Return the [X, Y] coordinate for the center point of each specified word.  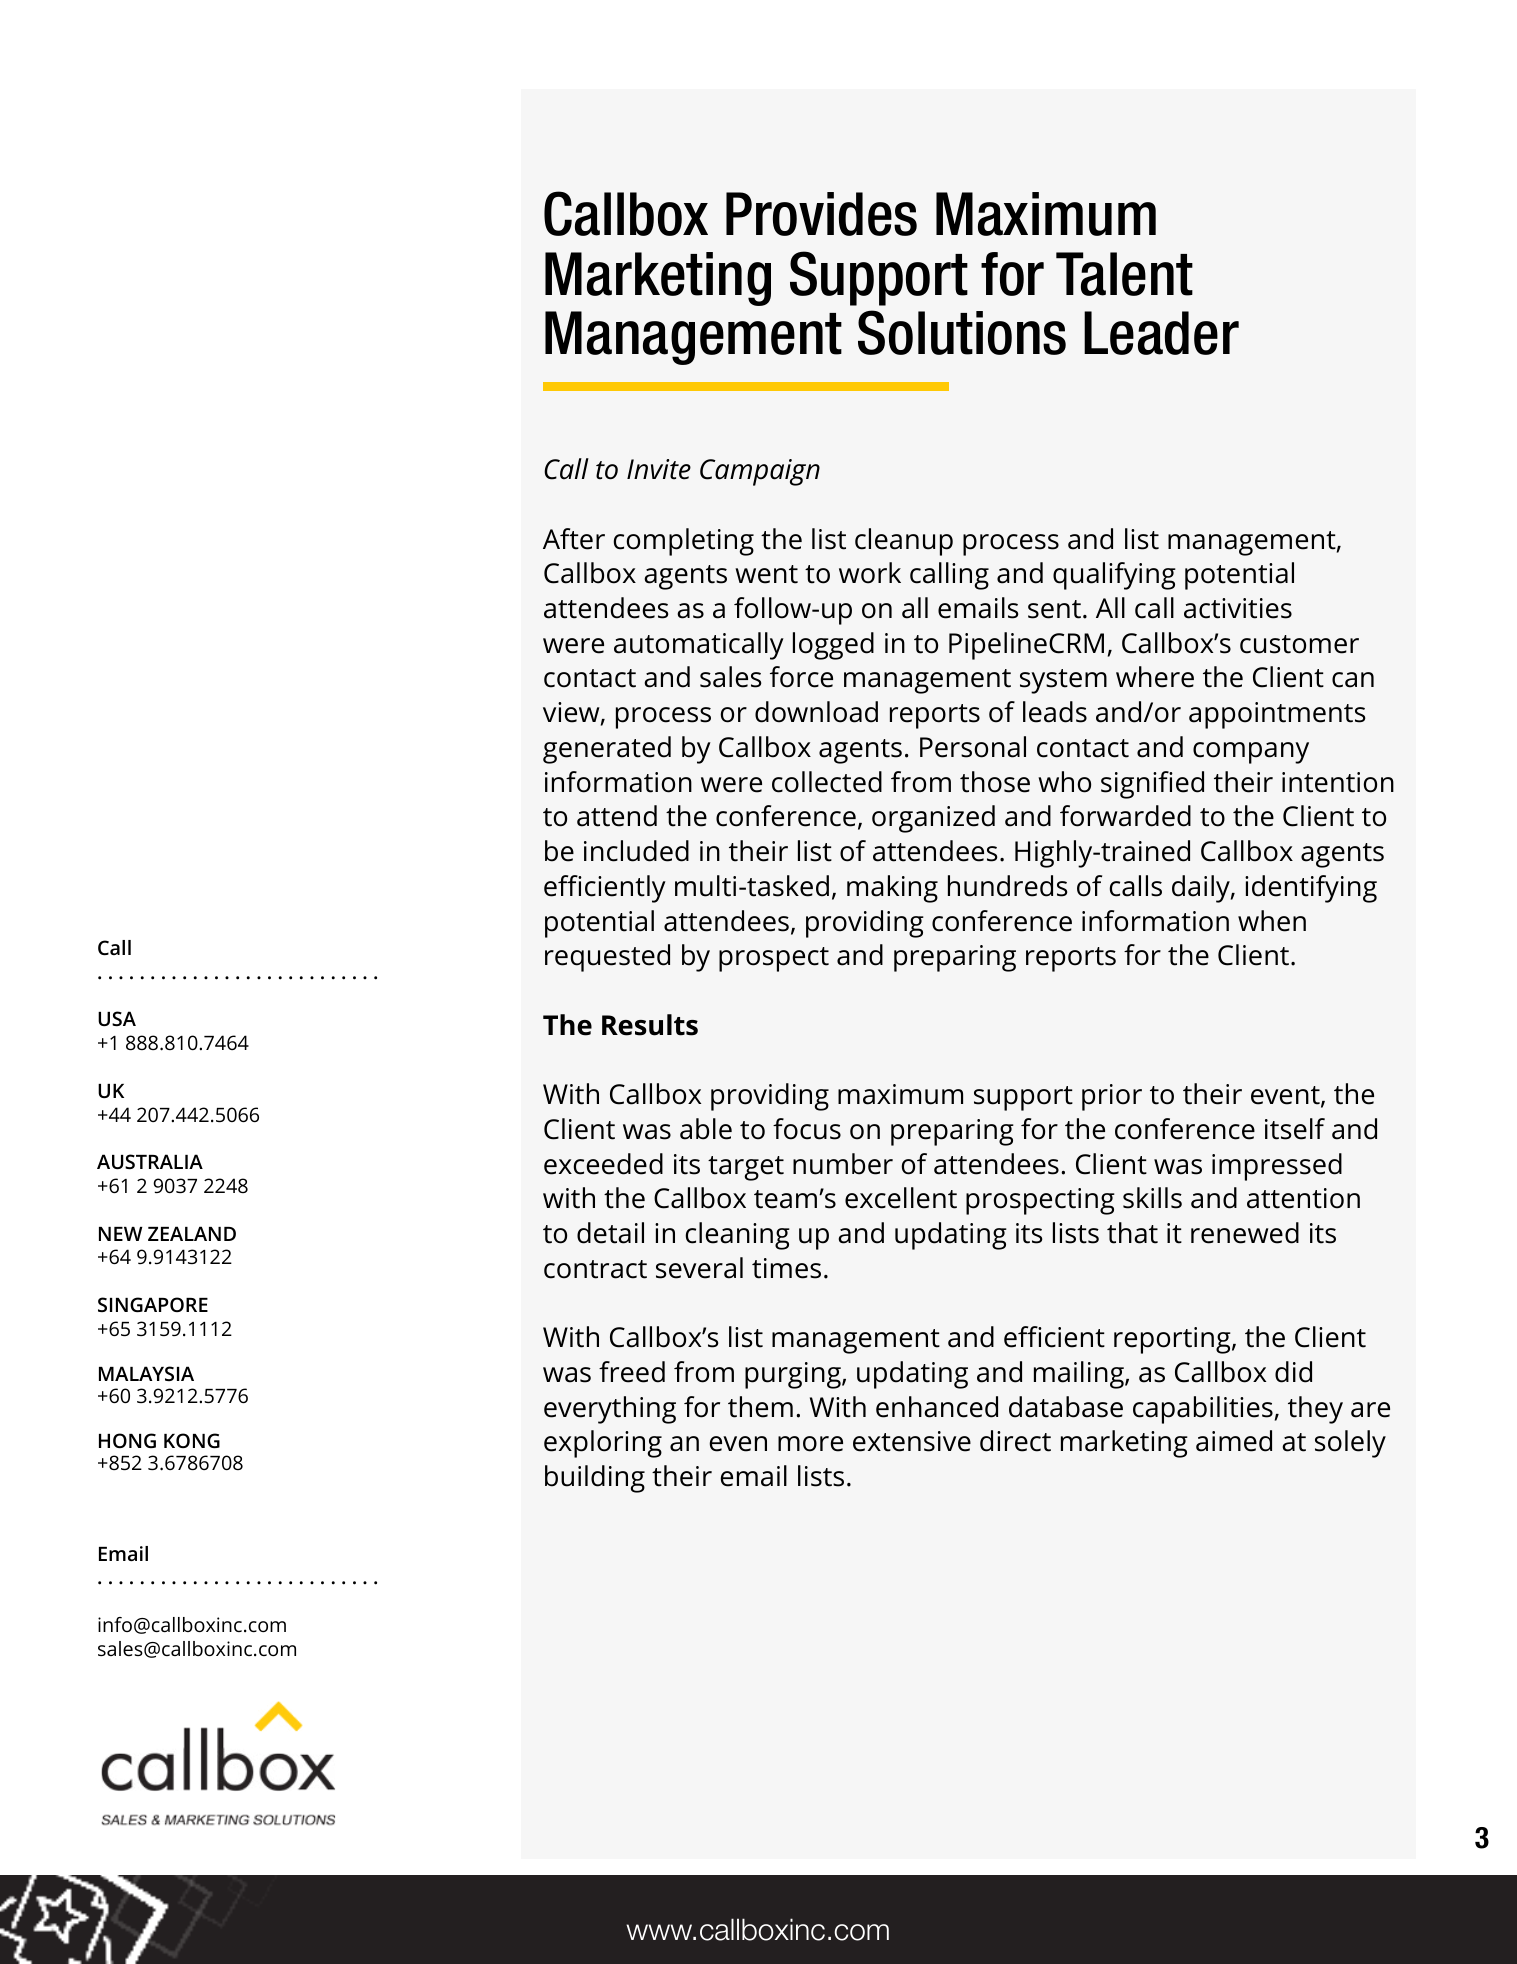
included [636, 851]
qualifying [1114, 576]
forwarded [1125, 816]
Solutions [962, 332]
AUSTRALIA [150, 1161]
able [706, 1129]
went [766, 574]
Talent [1124, 274]
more [810, 1444]
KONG [192, 1440]
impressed [1277, 1167]
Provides [821, 214]
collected [827, 782]
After [574, 539]
